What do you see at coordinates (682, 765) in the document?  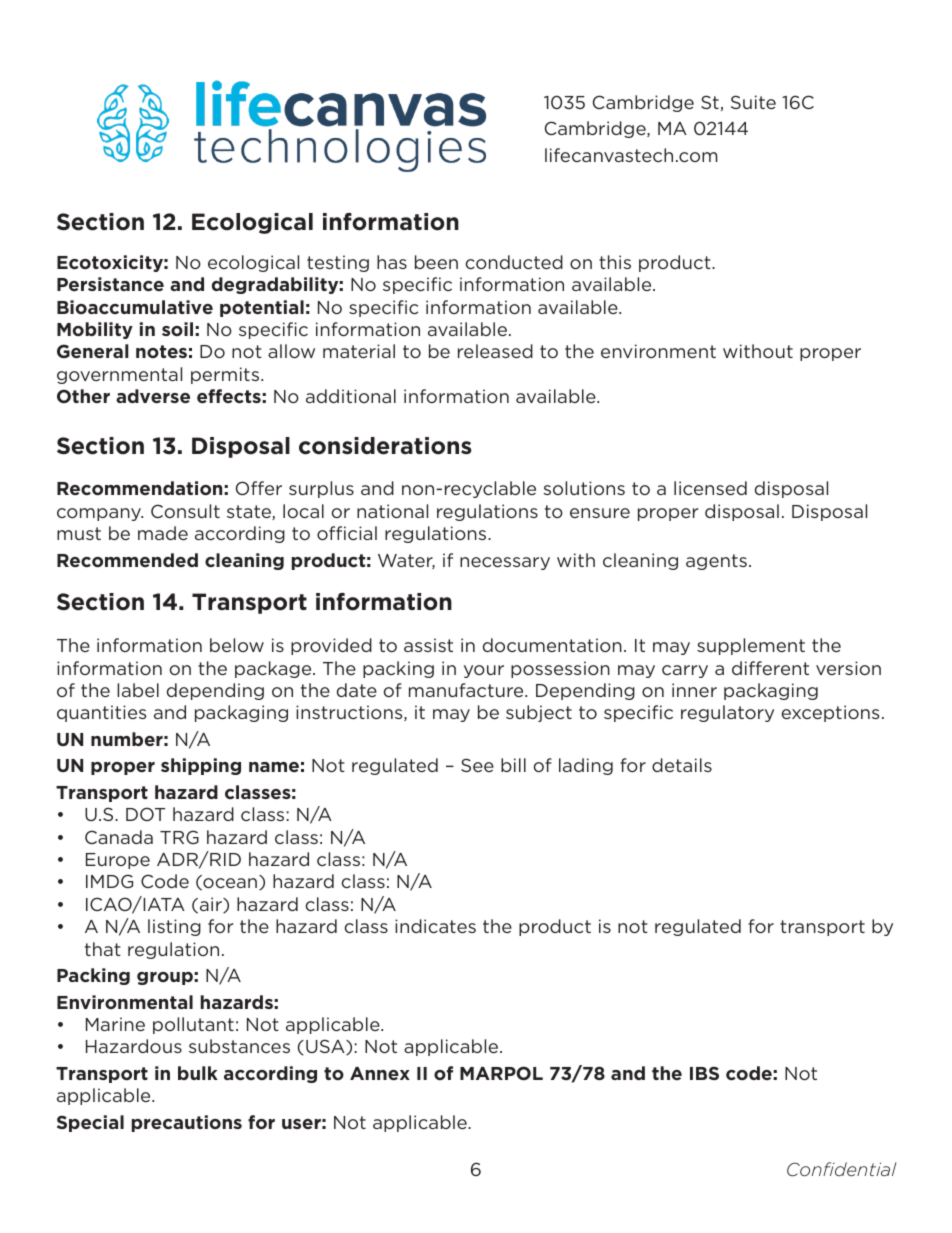 I see `details` at bounding box center [682, 765].
